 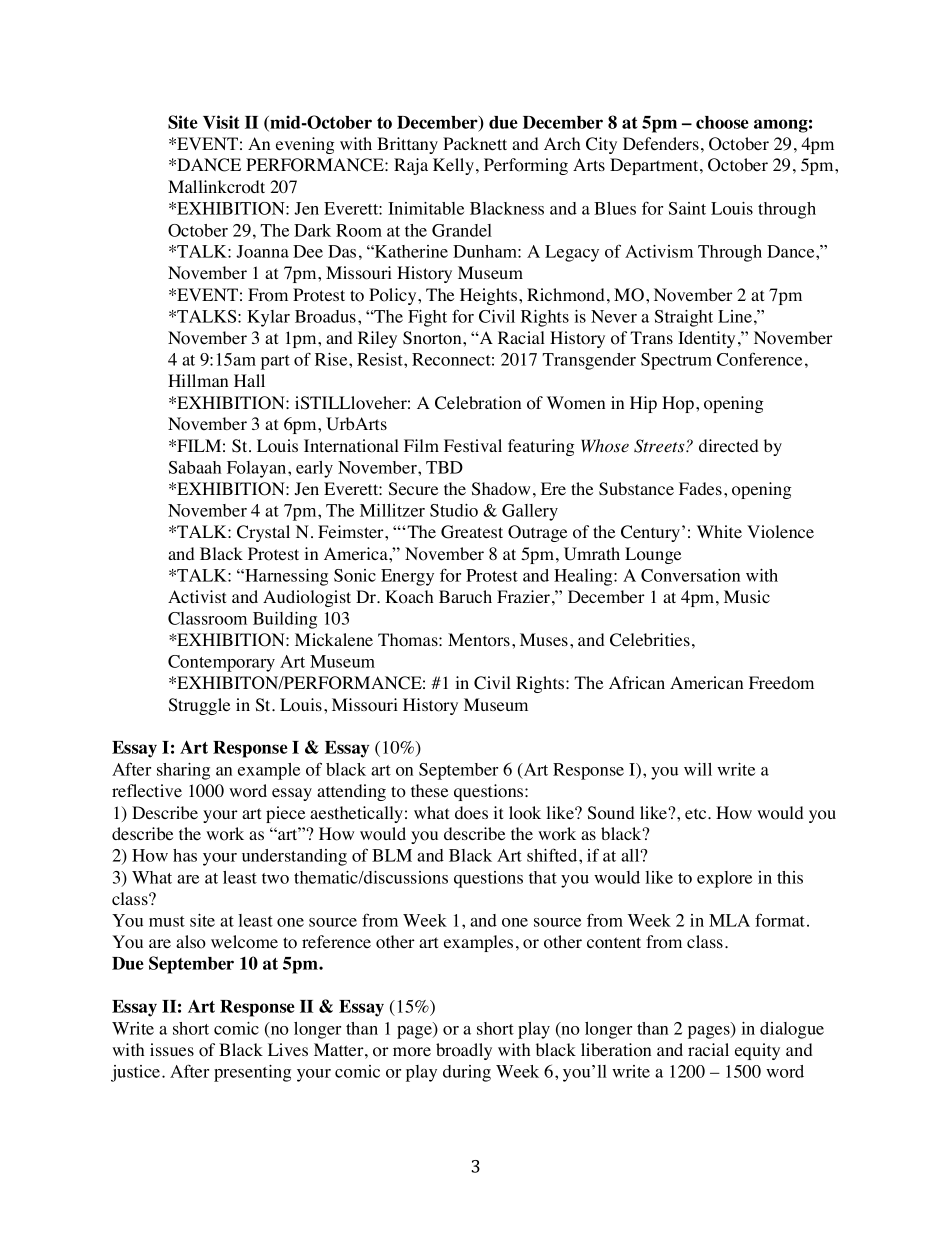 I want to click on Visit, so click(x=221, y=122).
